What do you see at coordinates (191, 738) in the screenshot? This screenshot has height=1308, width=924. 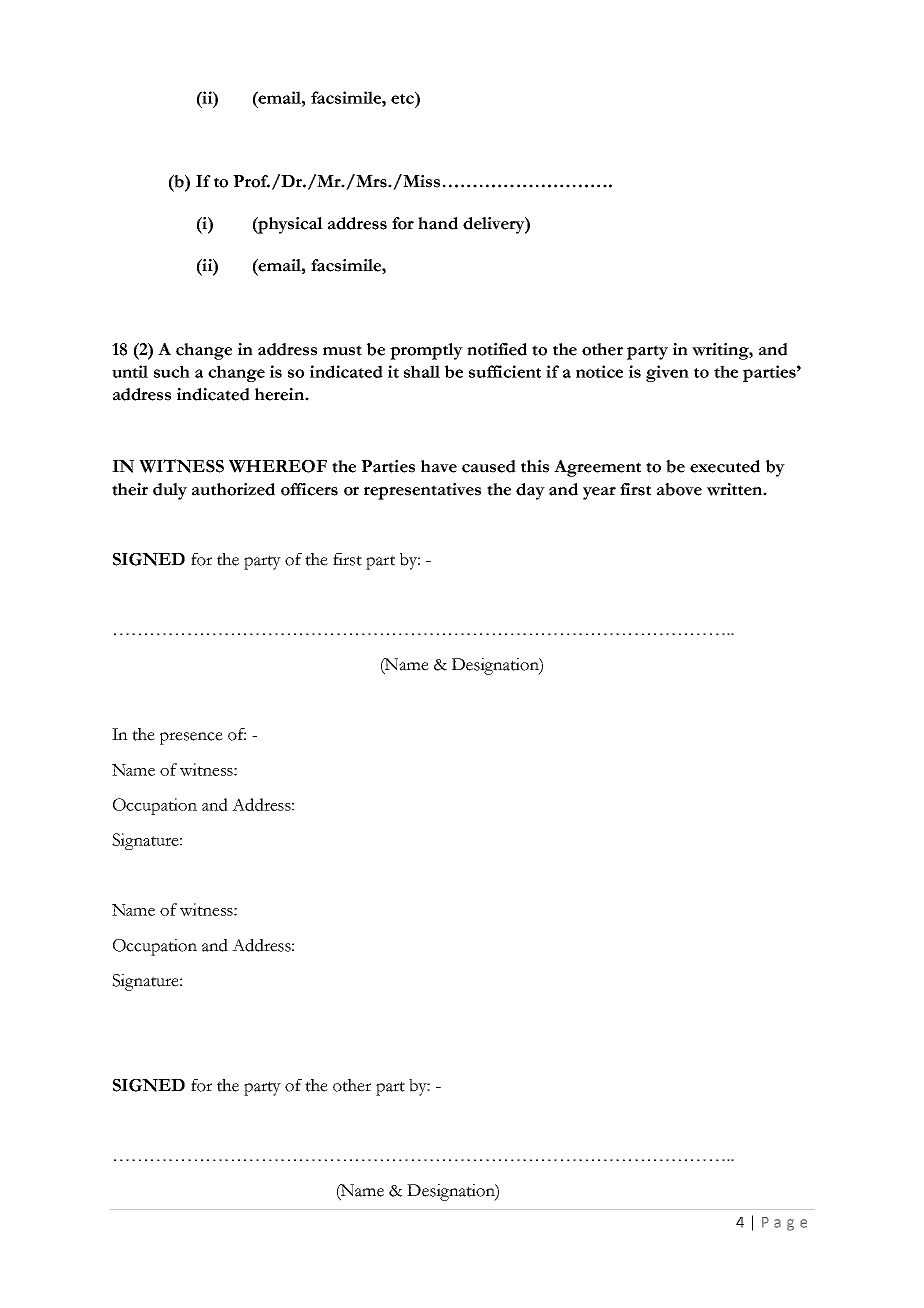 I see `presence` at bounding box center [191, 738].
